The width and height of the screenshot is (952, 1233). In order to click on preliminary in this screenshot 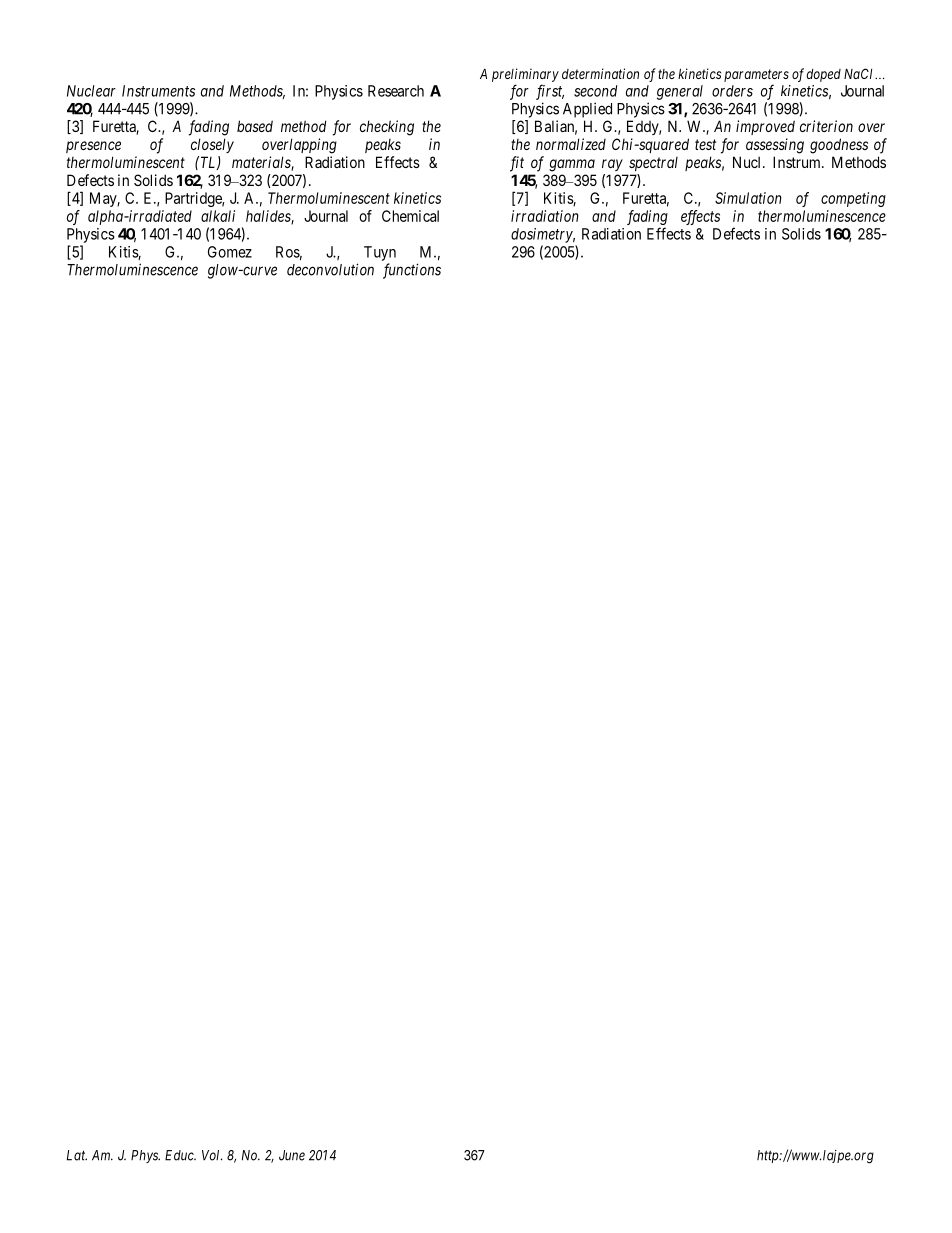, I will do `click(525, 75)`.
